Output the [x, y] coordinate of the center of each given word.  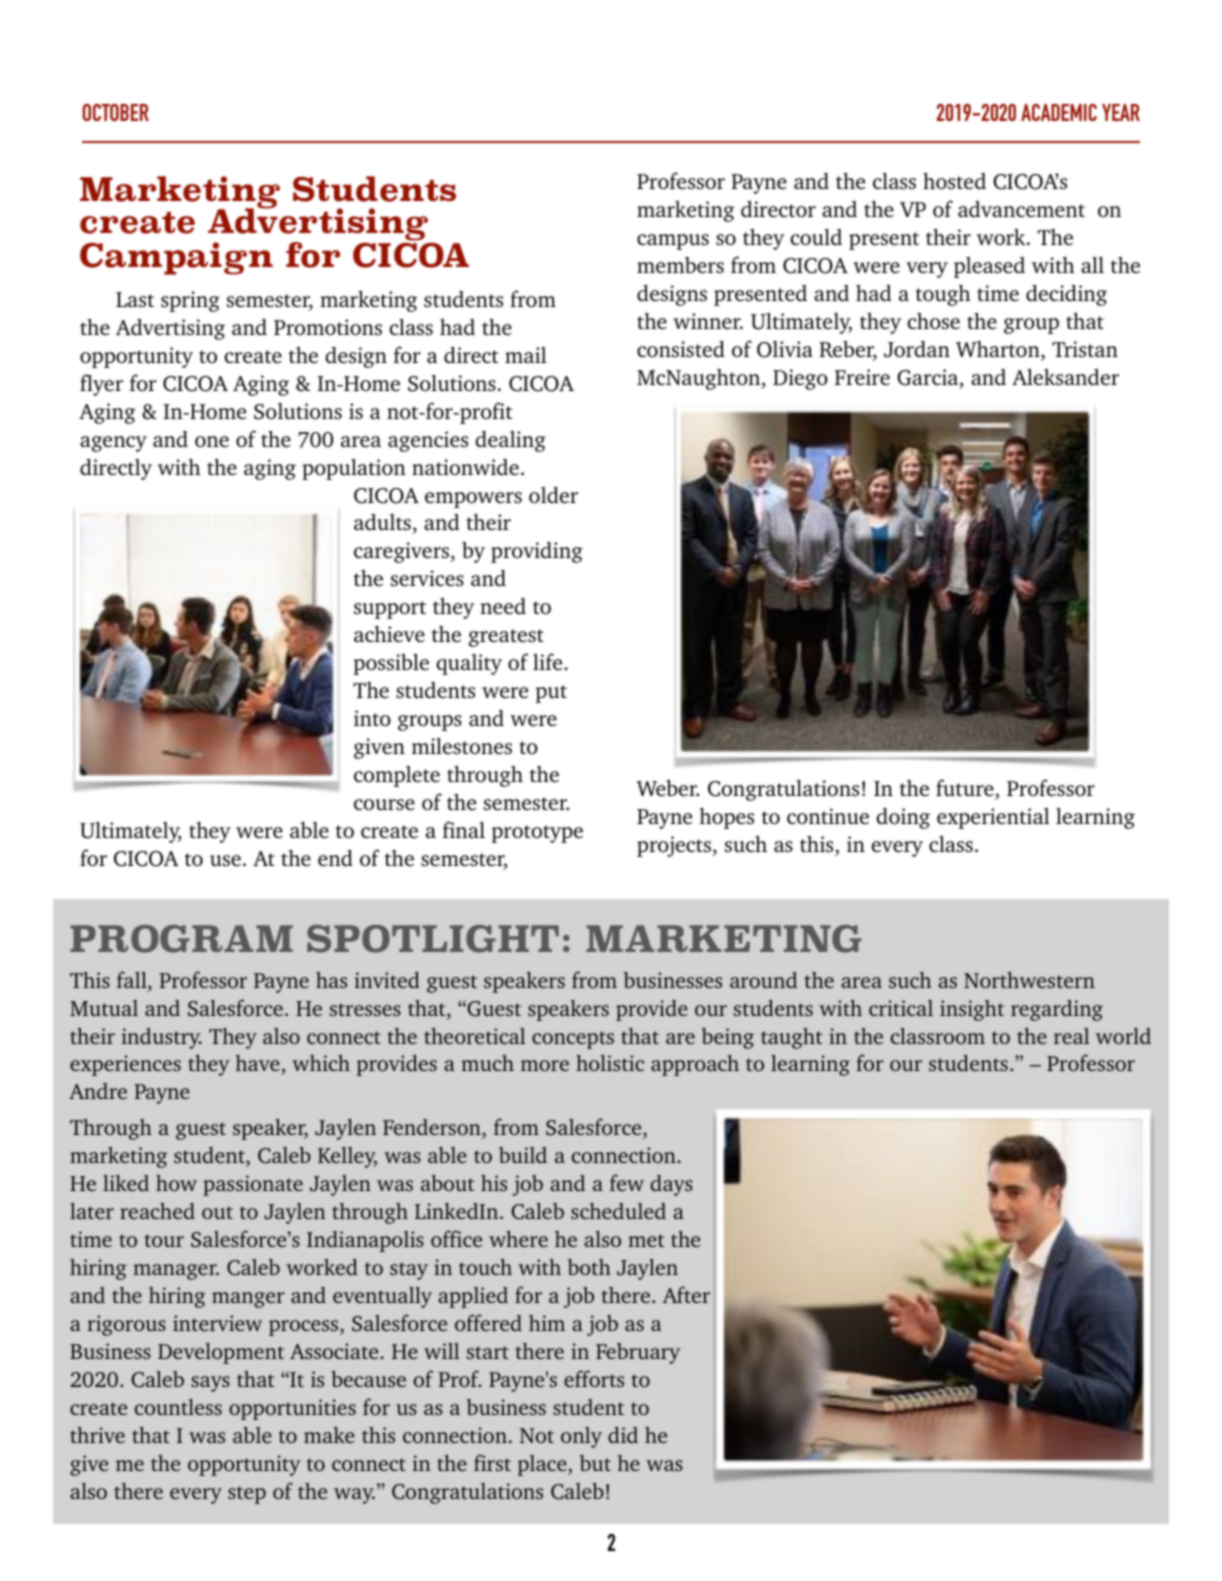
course [384, 804]
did [623, 1435]
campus [673, 242]
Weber [668, 788]
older [553, 495]
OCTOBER [116, 112]
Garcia [929, 378]
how [176, 1183]
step [247, 1495]
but [595, 1463]
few [627, 1182]
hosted [954, 181]
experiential [993, 818]
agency [113, 444]
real [1071, 1036]
